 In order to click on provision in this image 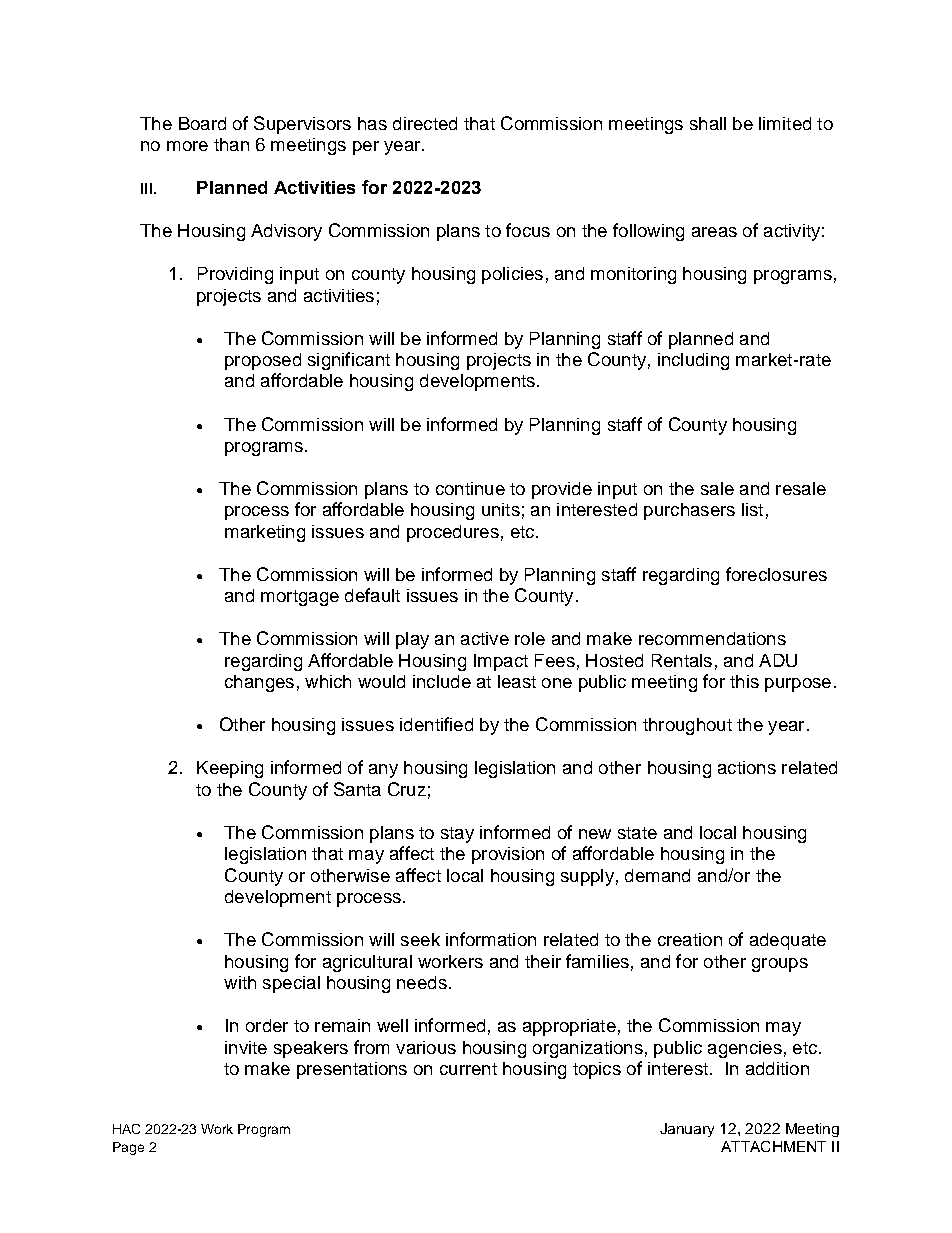, I will do `click(508, 855)`.
